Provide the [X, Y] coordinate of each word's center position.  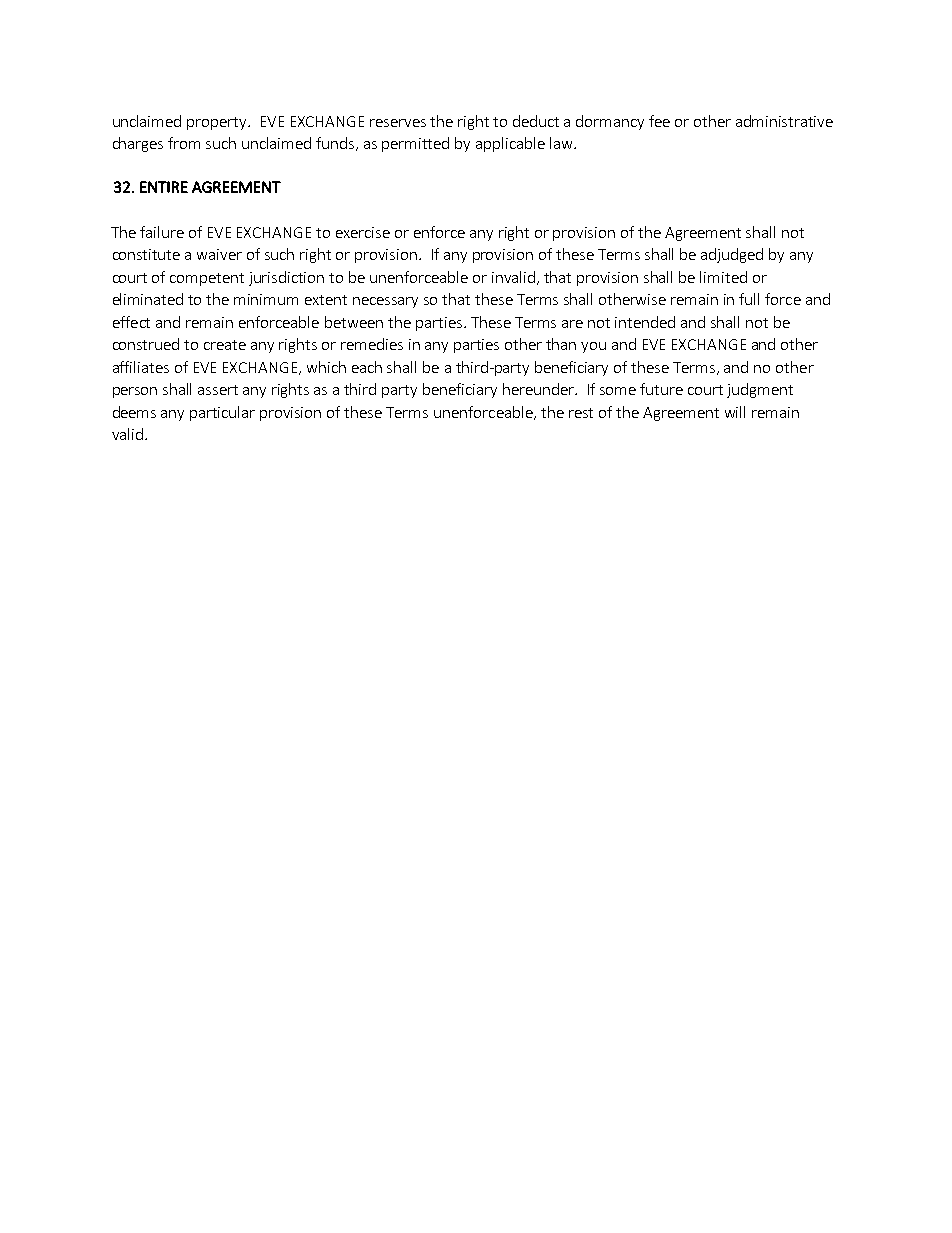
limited [723, 277]
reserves [398, 123]
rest [581, 413]
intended [645, 322]
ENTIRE [164, 187]
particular [222, 413]
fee [659, 121]
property [218, 123]
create [225, 345]
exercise [363, 232]
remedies [372, 344]
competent [207, 279]
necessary [385, 302]
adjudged [732, 255]
